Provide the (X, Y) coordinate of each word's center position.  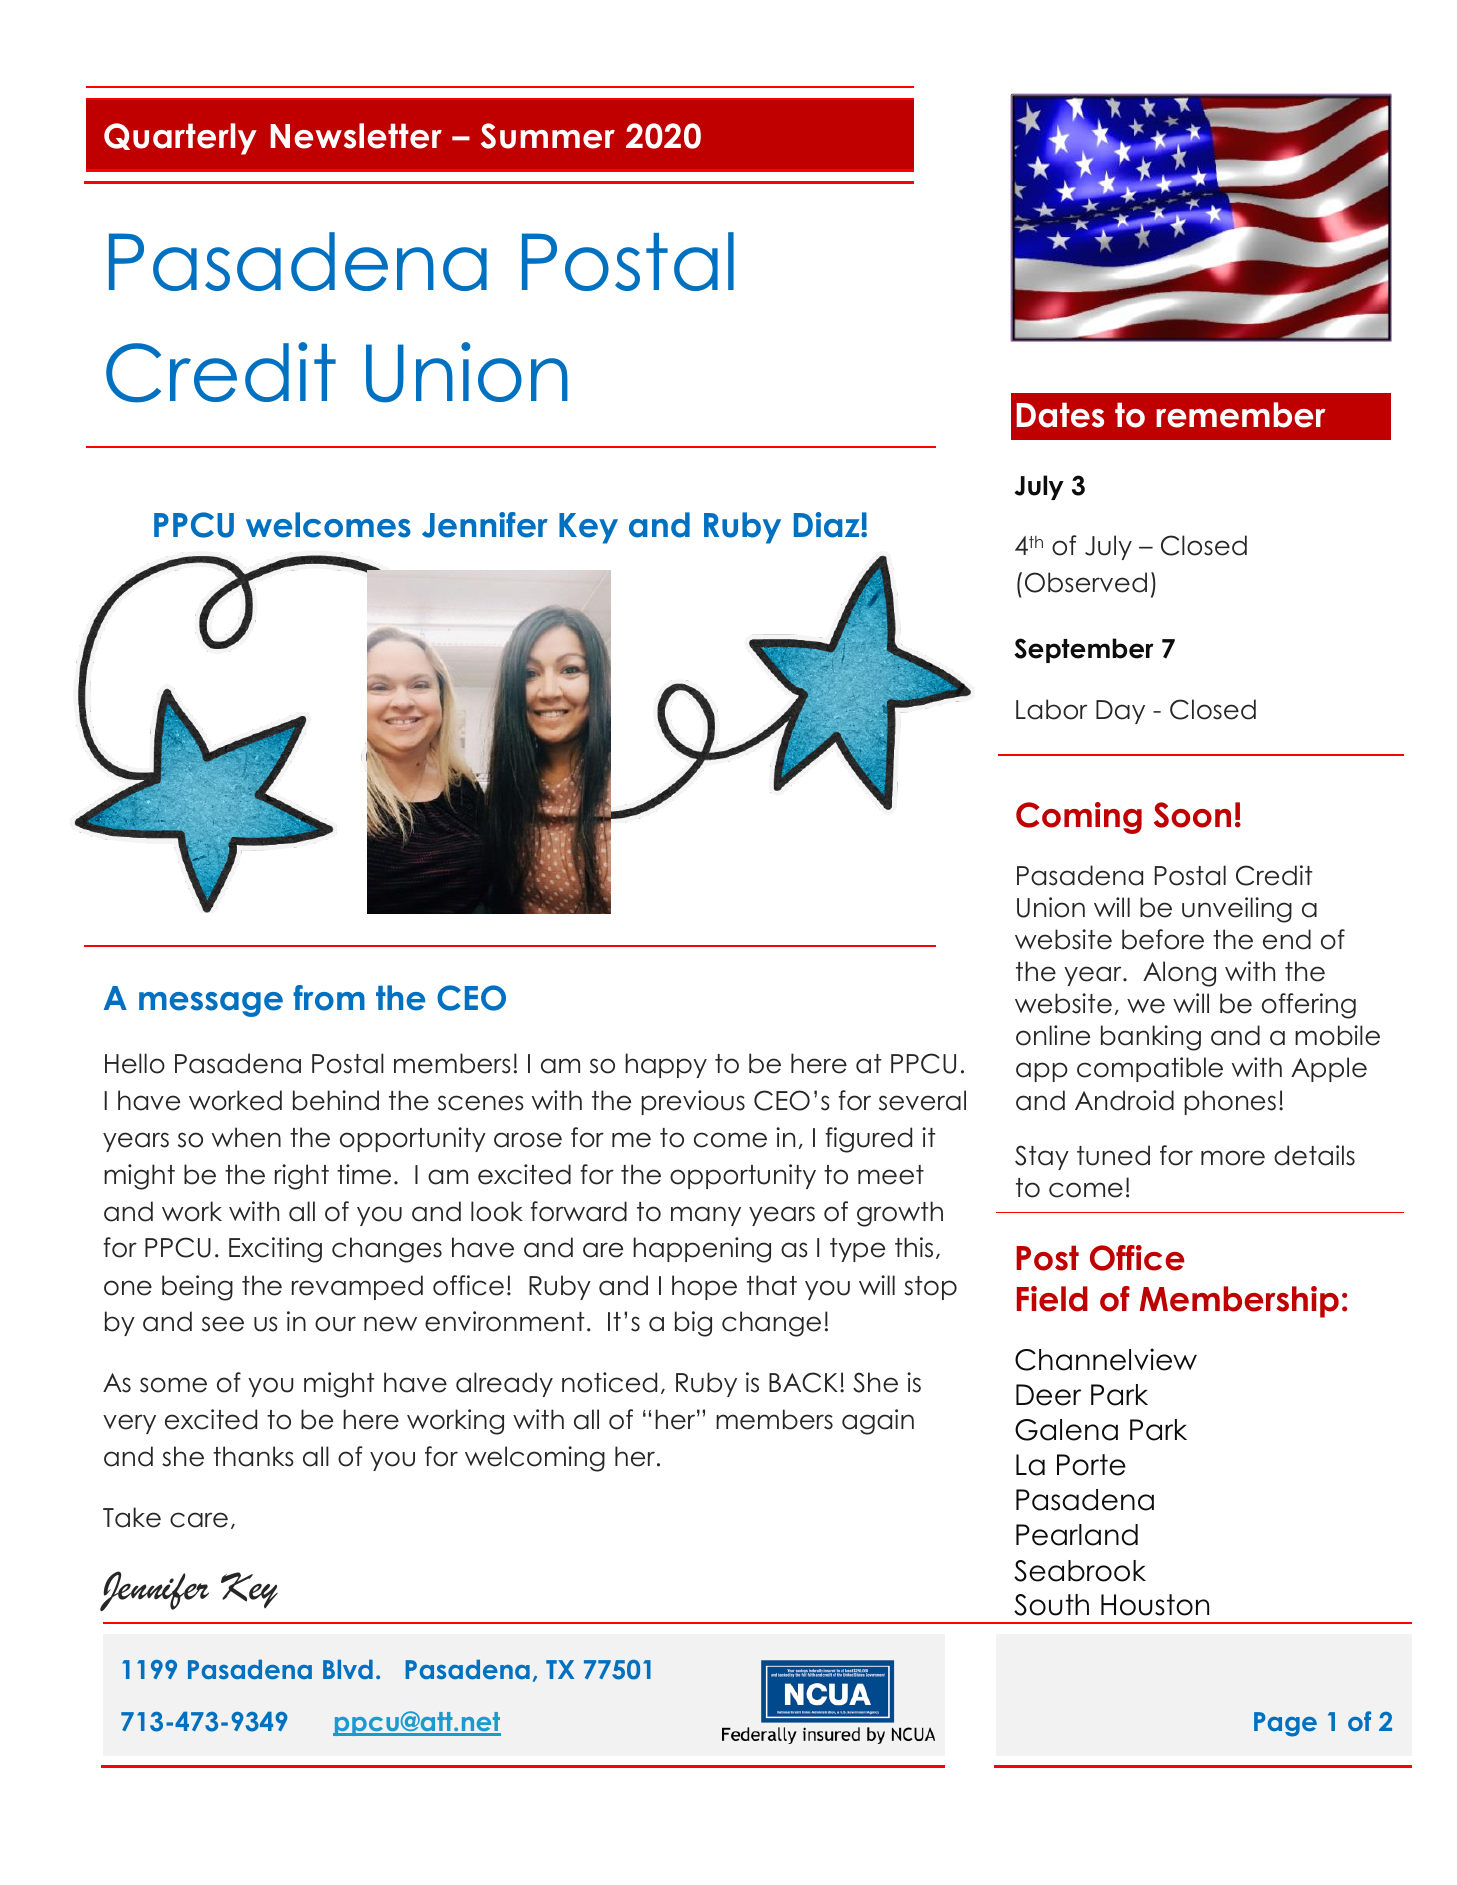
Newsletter (356, 136)
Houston (1155, 1605)
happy (666, 1065)
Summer (548, 136)
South (1051, 1605)
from (329, 998)
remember (1241, 415)
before (1163, 939)
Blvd (348, 1669)
